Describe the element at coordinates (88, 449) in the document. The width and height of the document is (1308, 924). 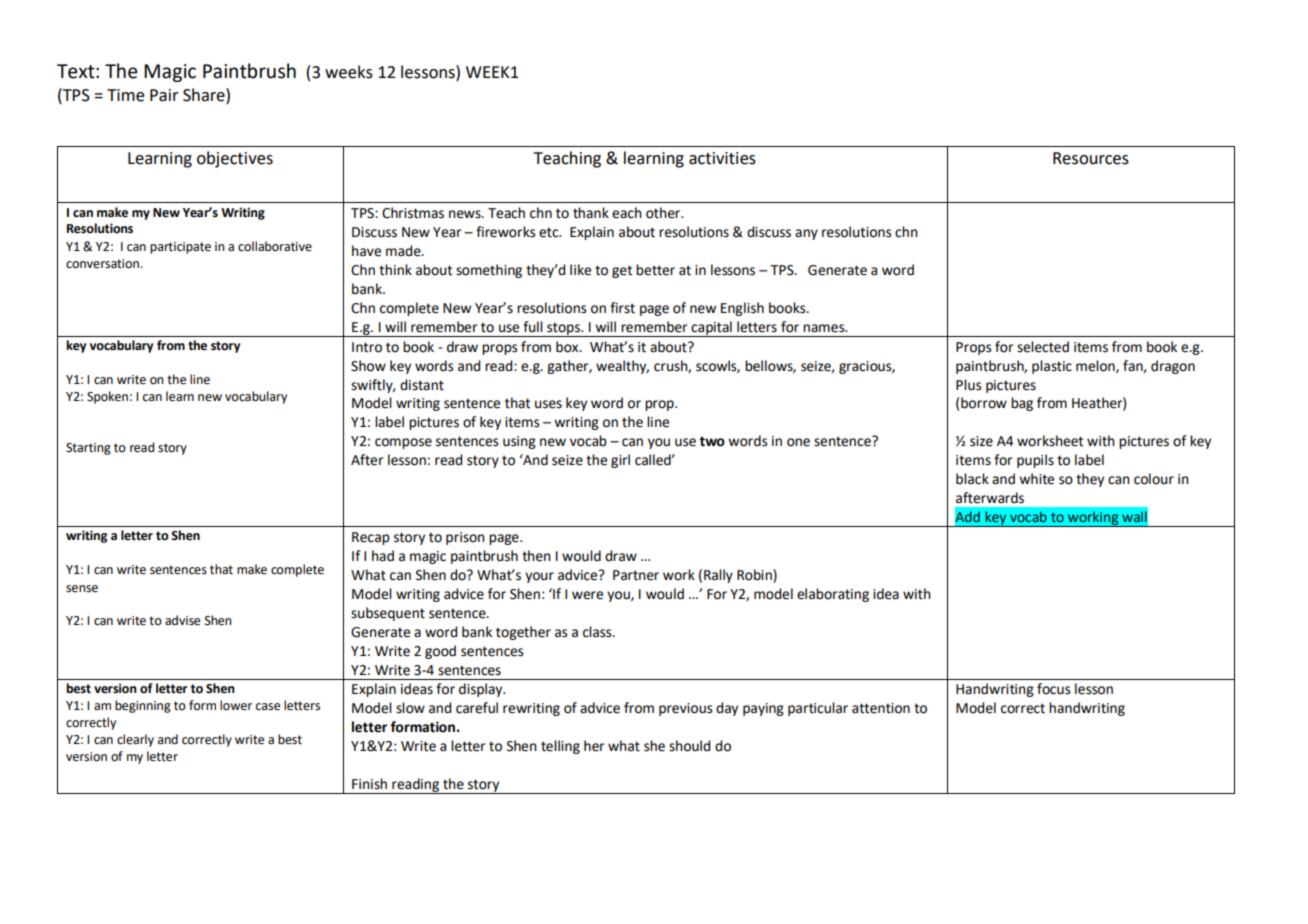
I see `Starting` at that location.
